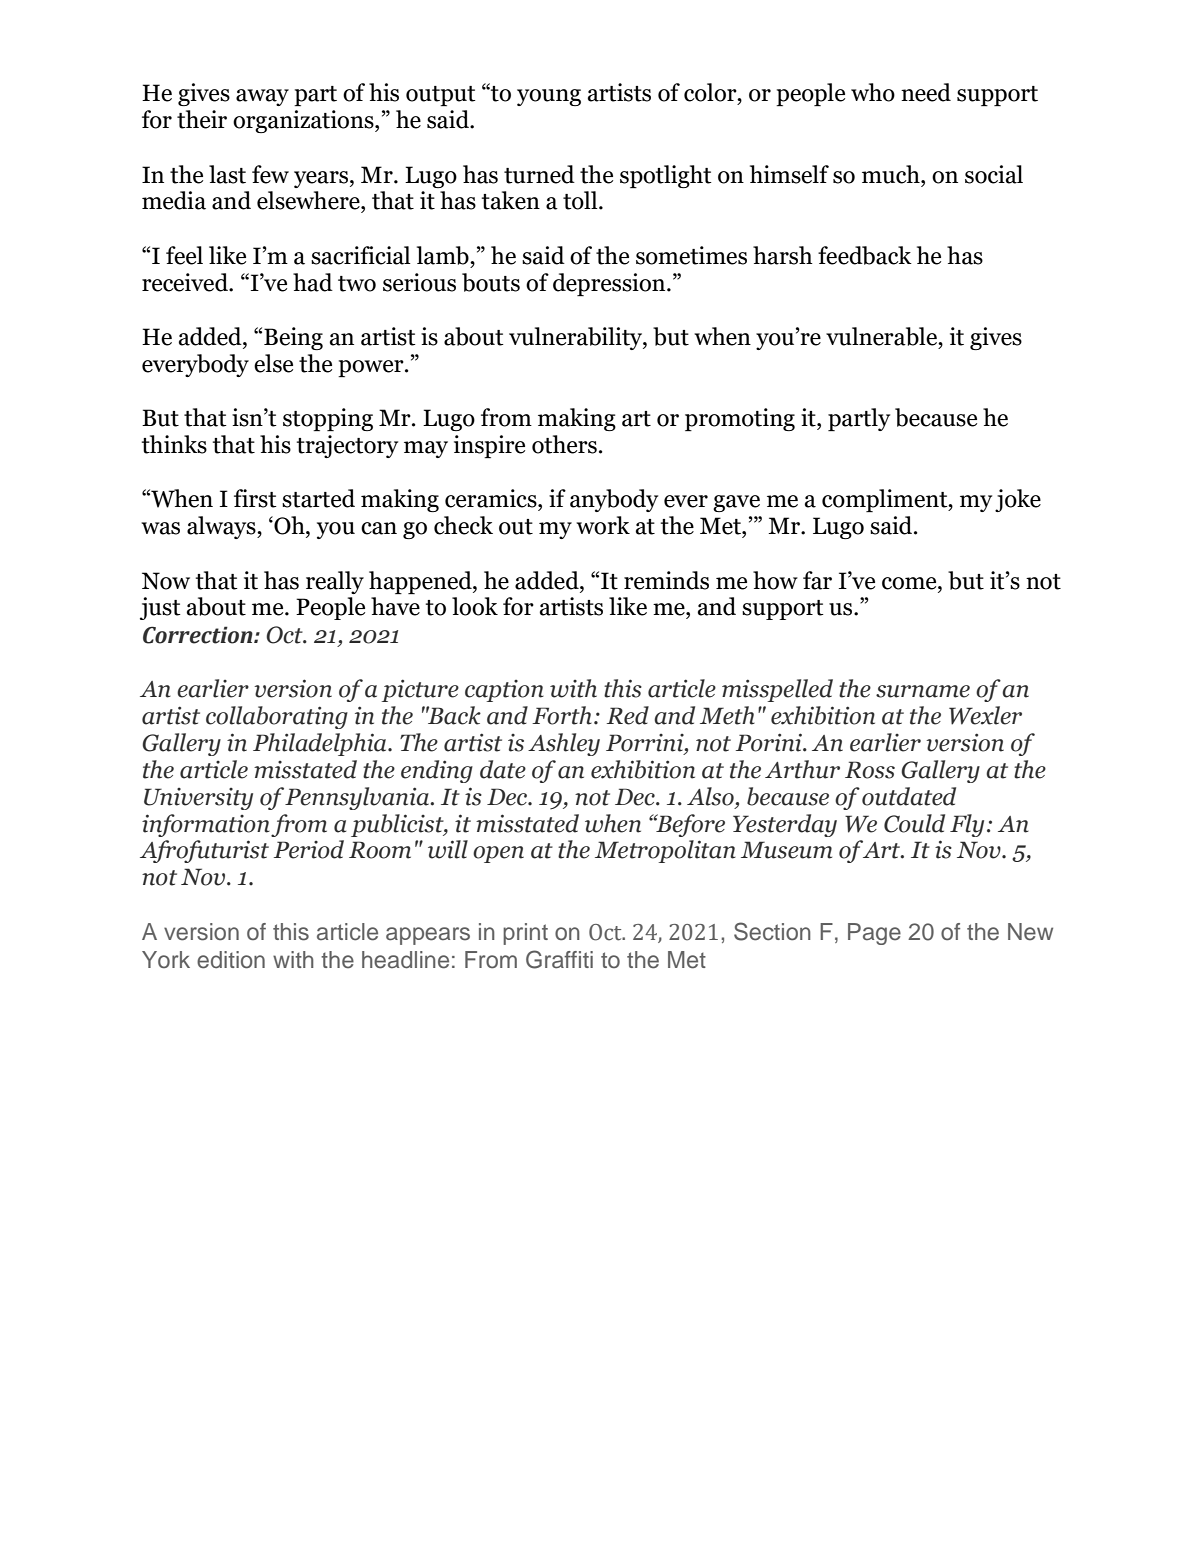 The height and width of the image is (1558, 1204). I want to click on Correction, so click(199, 635).
